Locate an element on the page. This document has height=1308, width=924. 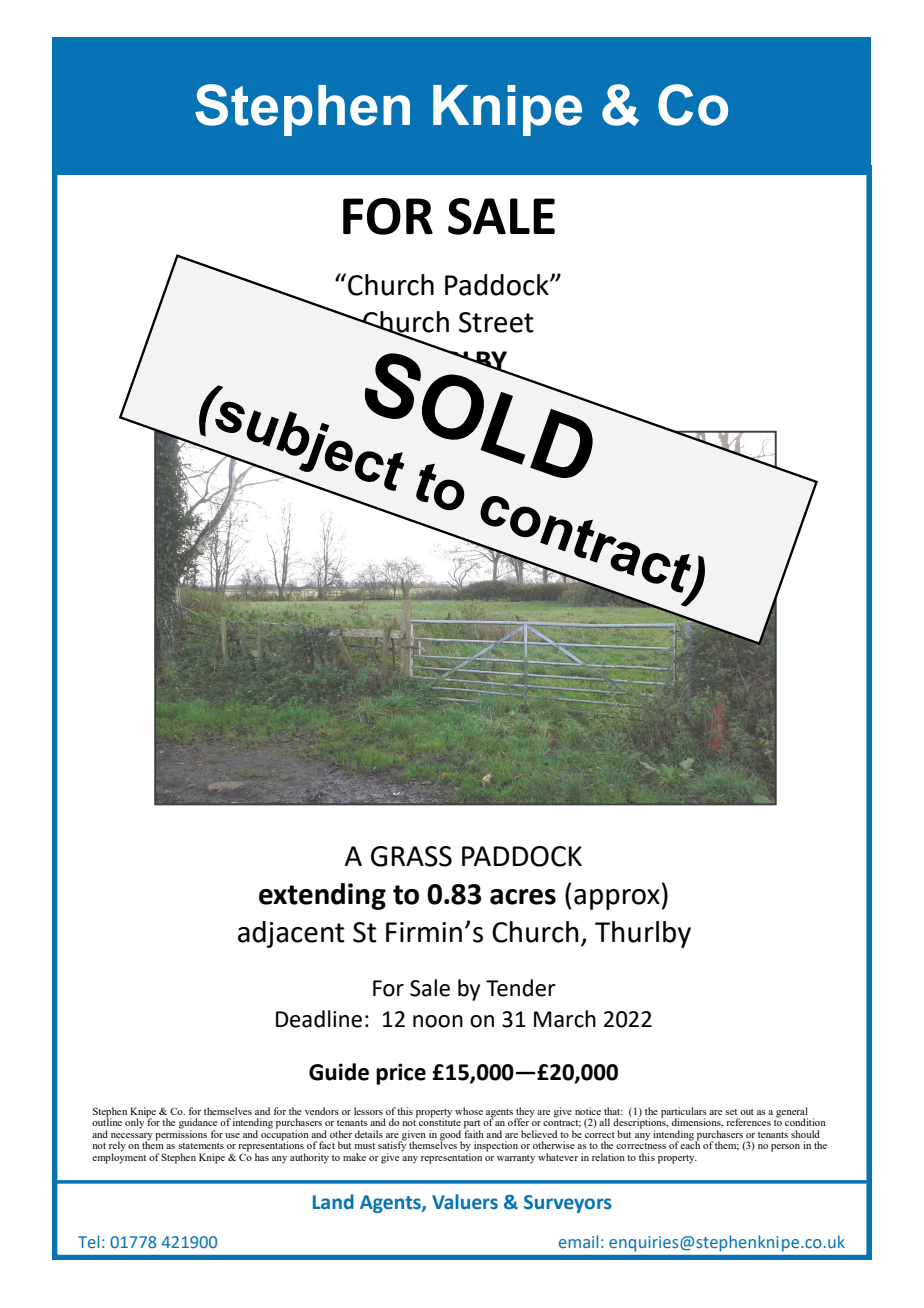
approx is located at coordinates (617, 899).
